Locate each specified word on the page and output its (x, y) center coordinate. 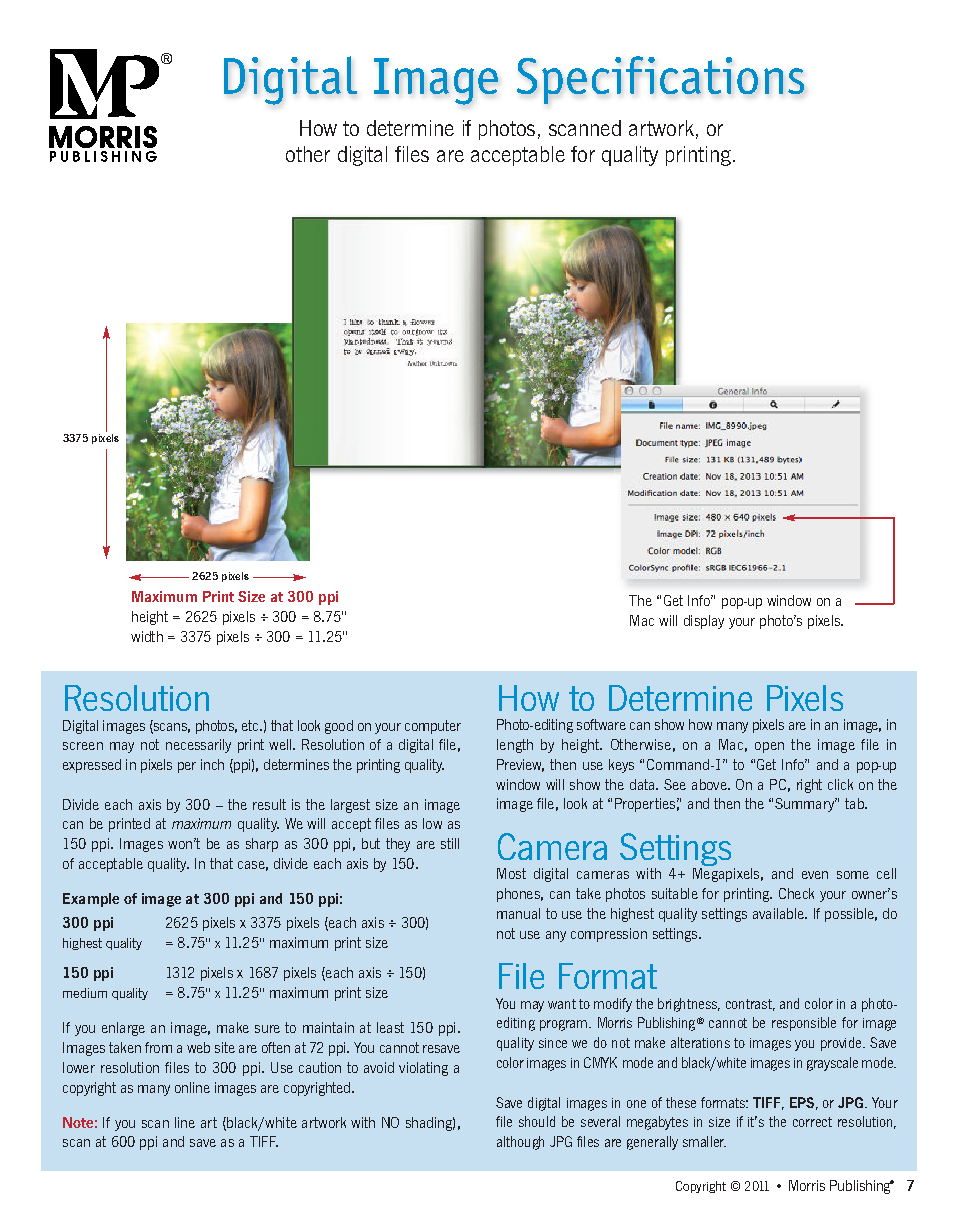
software (601, 724)
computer (433, 727)
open (769, 747)
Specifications (660, 80)
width (147, 636)
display (704, 622)
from (158, 1047)
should (537, 1121)
